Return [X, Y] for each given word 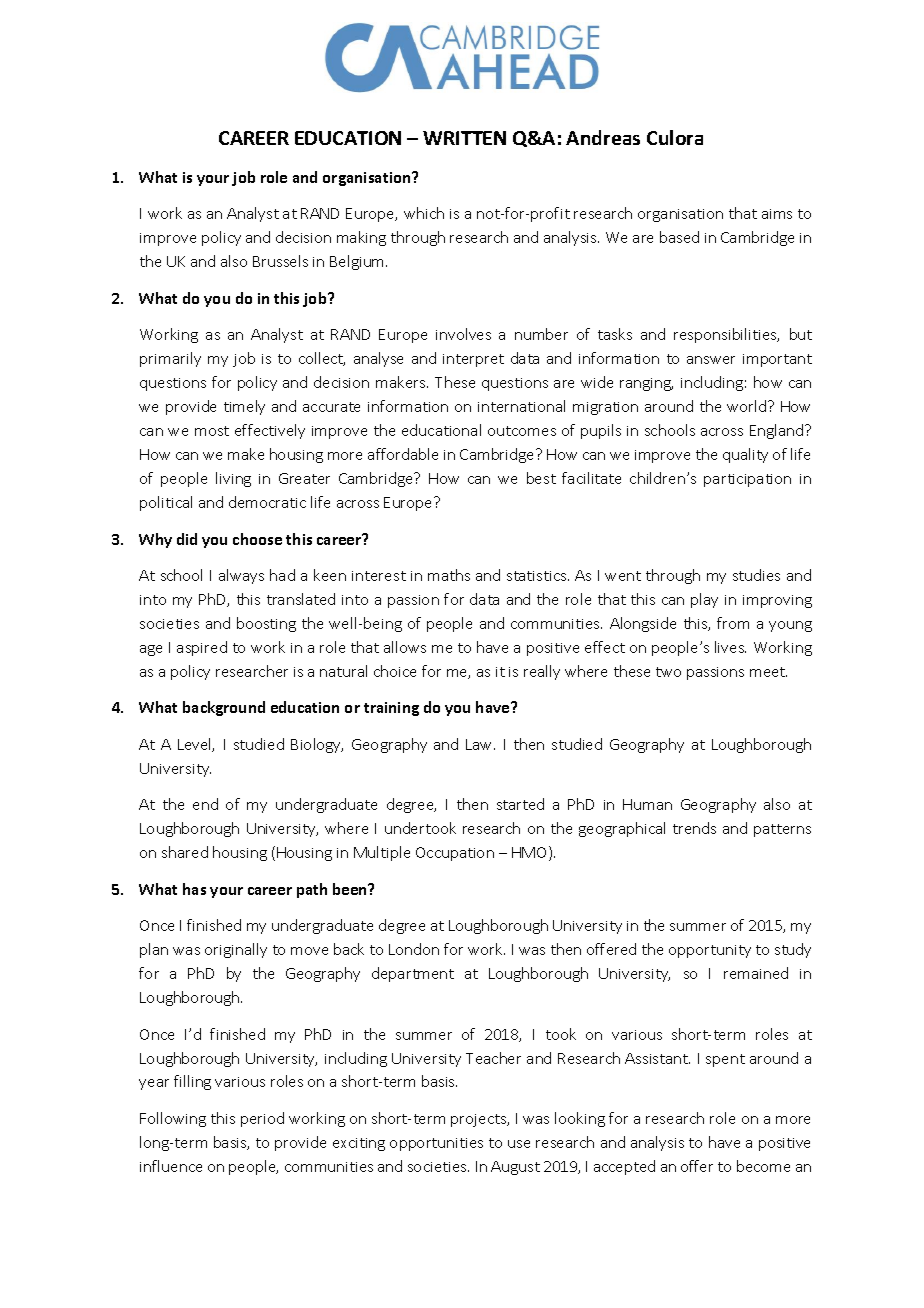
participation [747, 480]
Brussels [280, 261]
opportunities [436, 1144]
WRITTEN [464, 138]
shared [185, 852]
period [262, 1119]
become [763, 1166]
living [233, 479]
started [520, 804]
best [541, 478]
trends [694, 828]
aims [777, 214]
